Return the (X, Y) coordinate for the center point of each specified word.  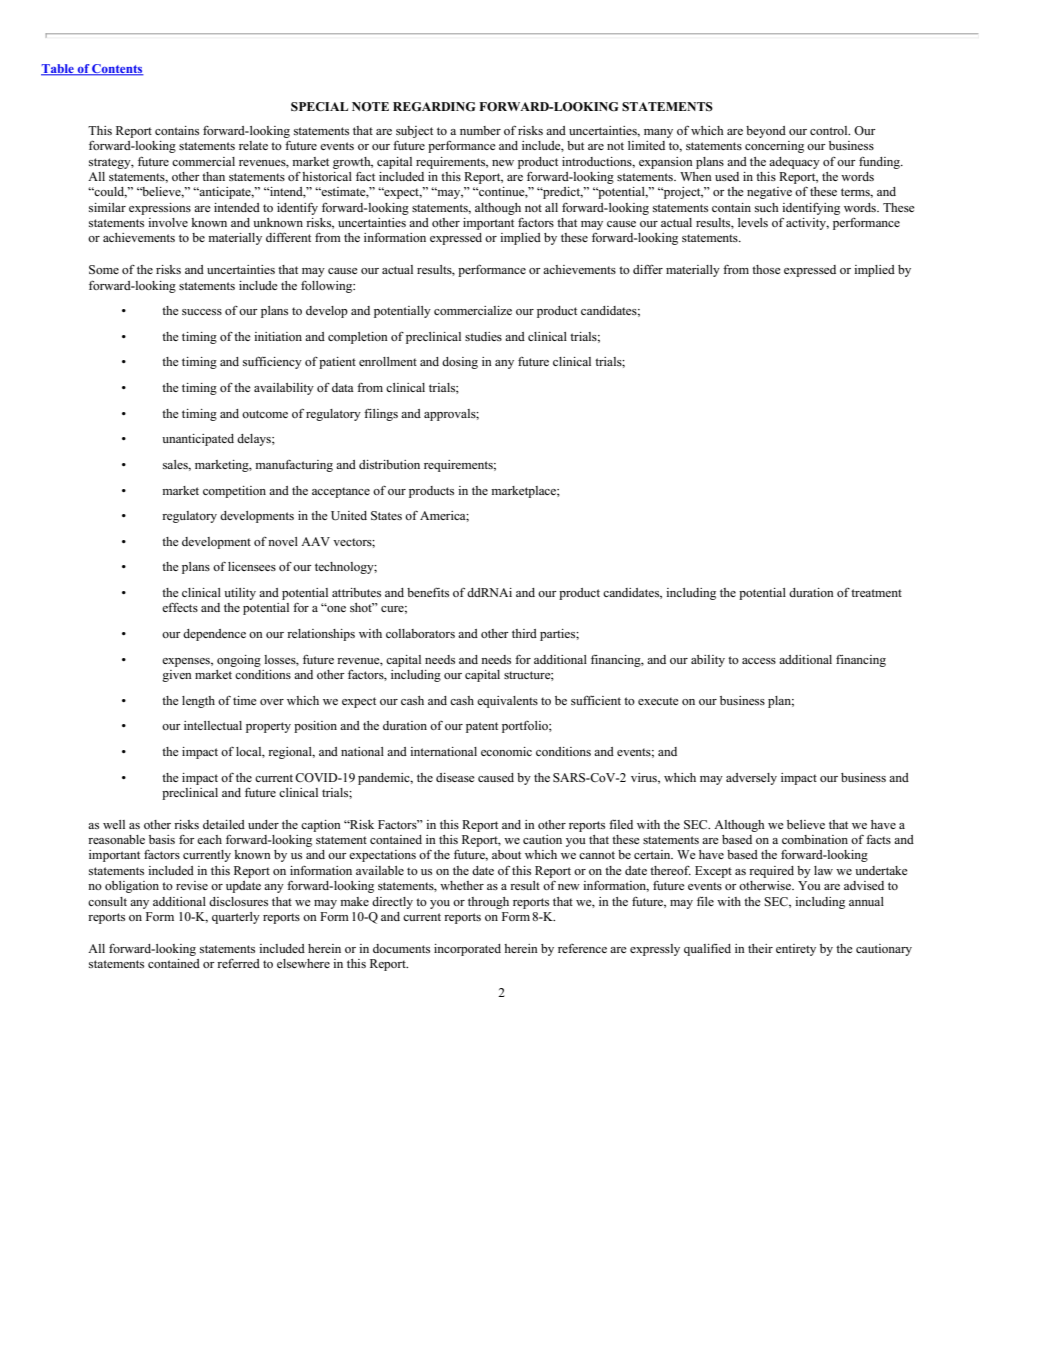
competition (234, 492)
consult (107, 901)
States (386, 515)
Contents (117, 70)
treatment (876, 593)
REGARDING (434, 107)
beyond (766, 132)
